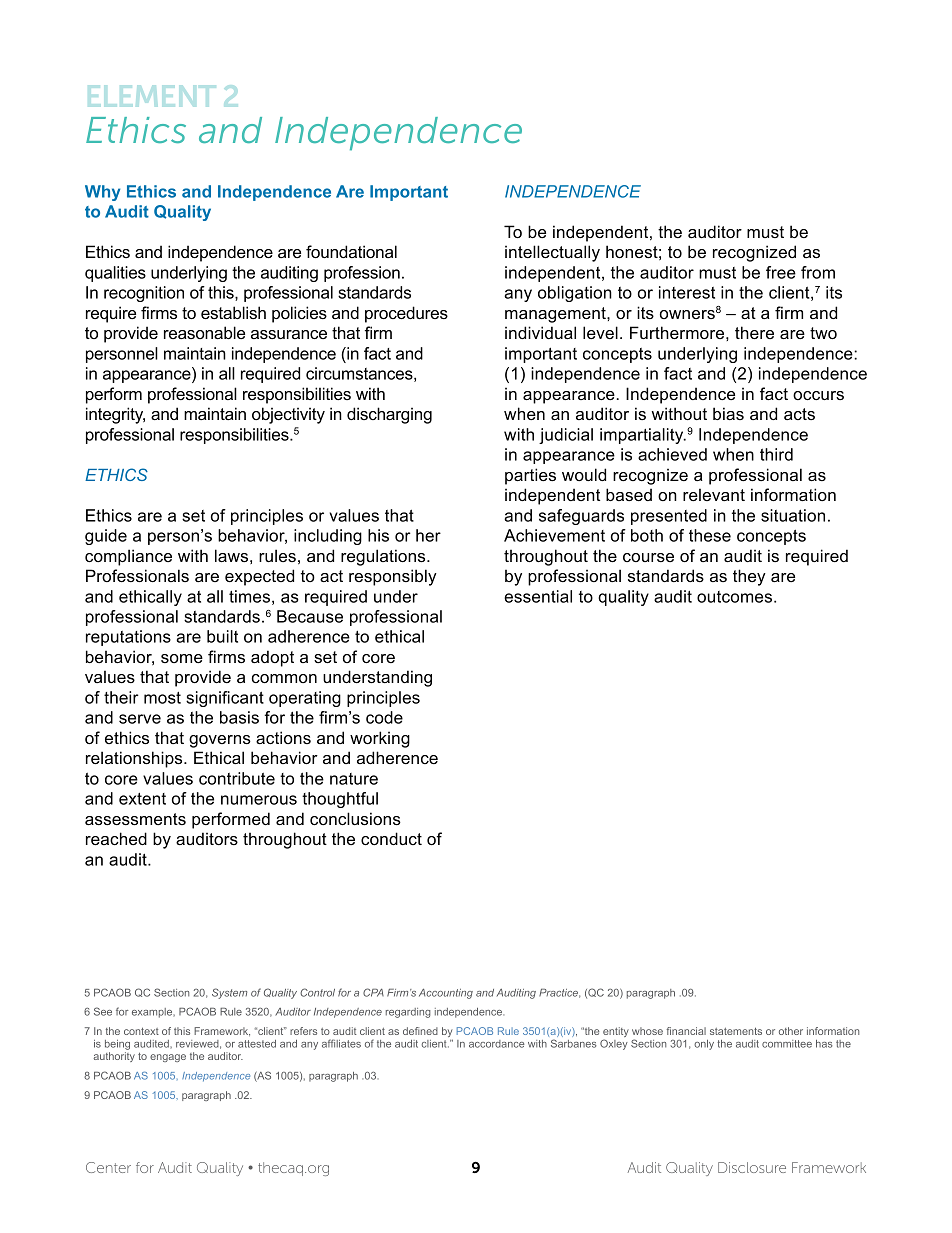  What do you see at coordinates (102, 193) in the screenshot?
I see `Why` at bounding box center [102, 193].
